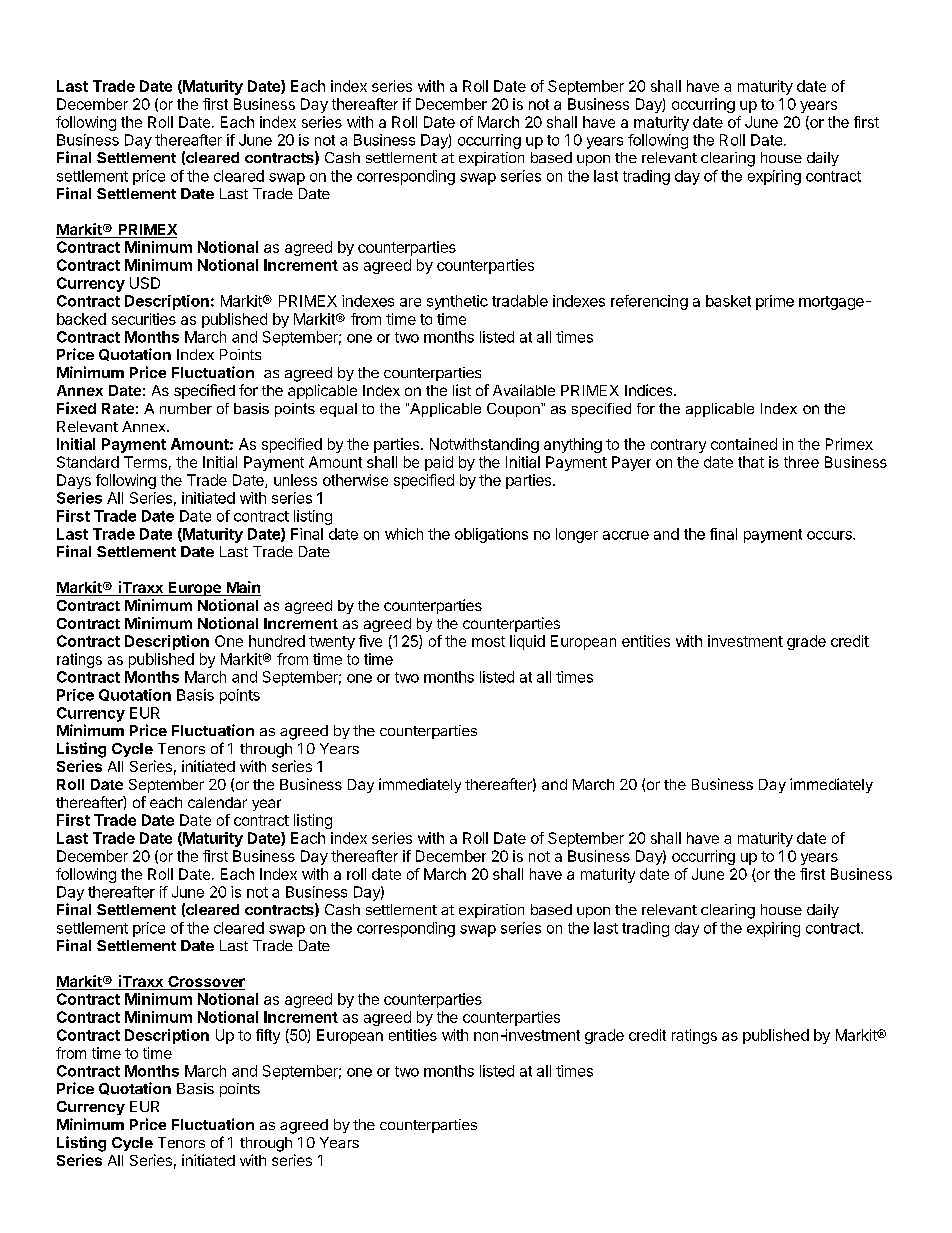 The width and height of the screenshot is (952, 1233). I want to click on Crossover, so click(205, 983).
